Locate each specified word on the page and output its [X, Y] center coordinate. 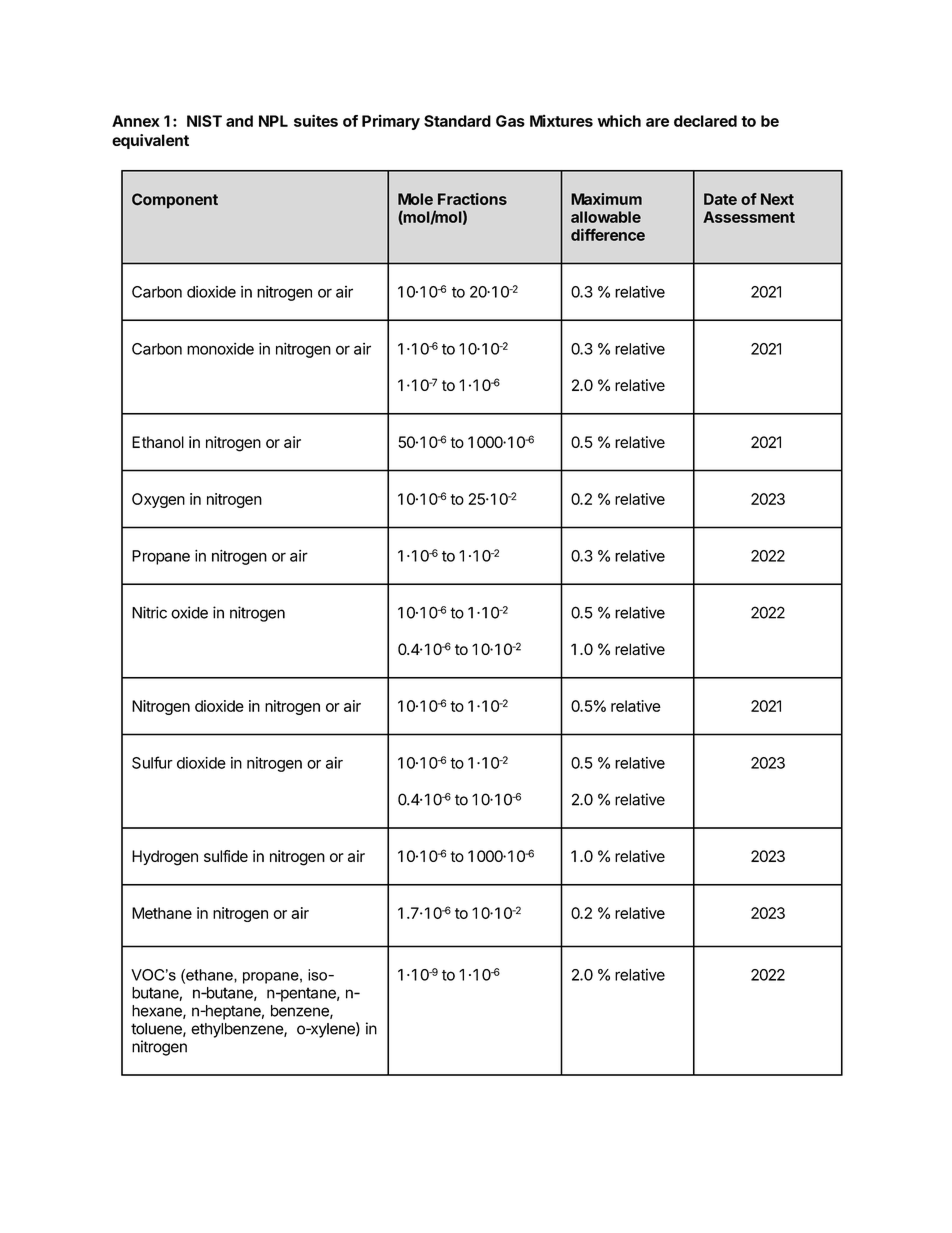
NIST [204, 121]
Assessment [749, 217]
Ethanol [158, 442]
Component [175, 201]
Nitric [149, 612]
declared [705, 121]
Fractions [472, 199]
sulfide [226, 856]
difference [608, 234]
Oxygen [158, 500]
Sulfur [152, 762]
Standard [457, 121]
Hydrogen [165, 858]
